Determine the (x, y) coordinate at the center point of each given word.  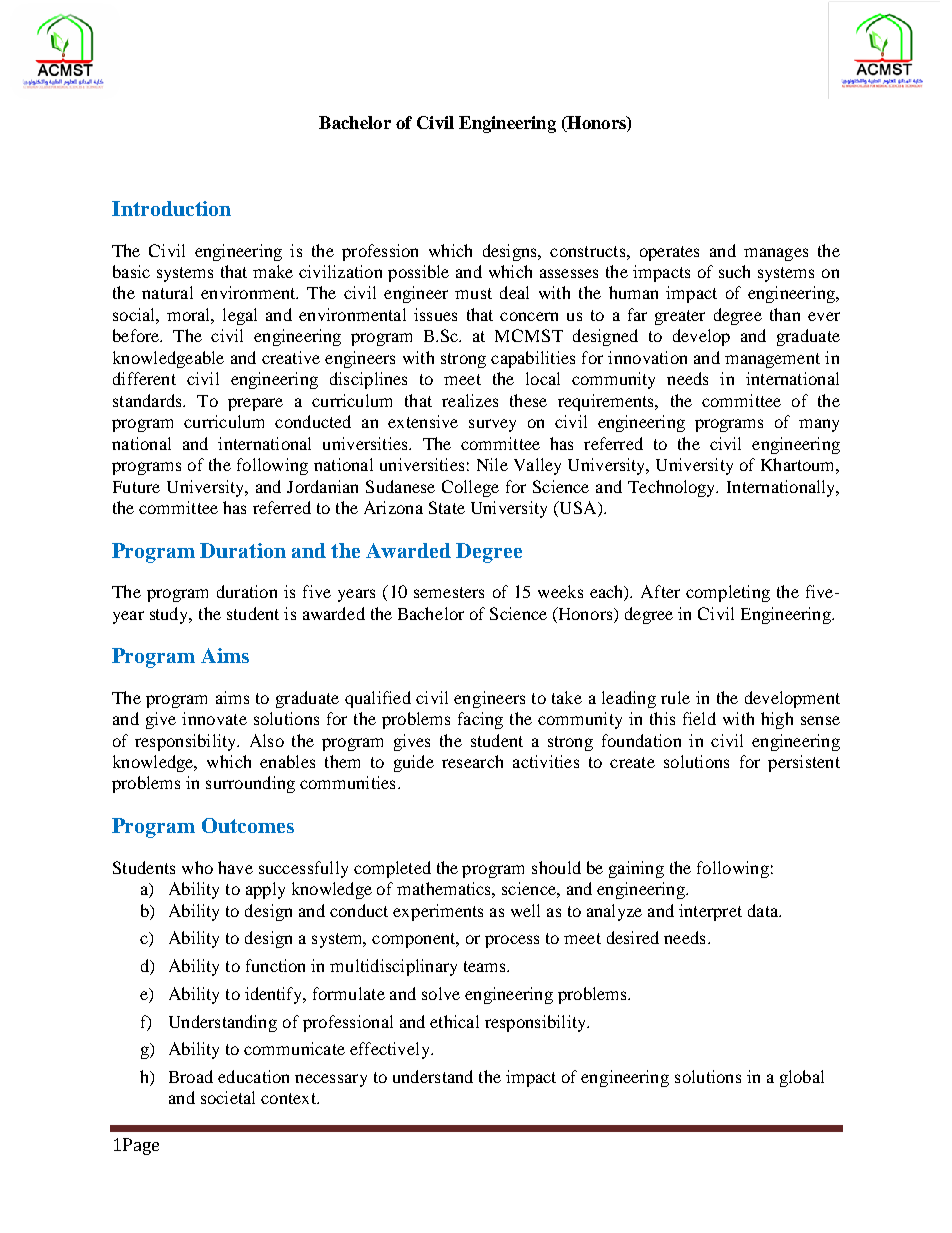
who (197, 867)
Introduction (171, 208)
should (556, 867)
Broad (191, 1076)
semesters (449, 592)
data (764, 910)
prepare (255, 404)
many (819, 425)
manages (776, 254)
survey (492, 425)
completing (728, 593)
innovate (214, 718)
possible (418, 273)
